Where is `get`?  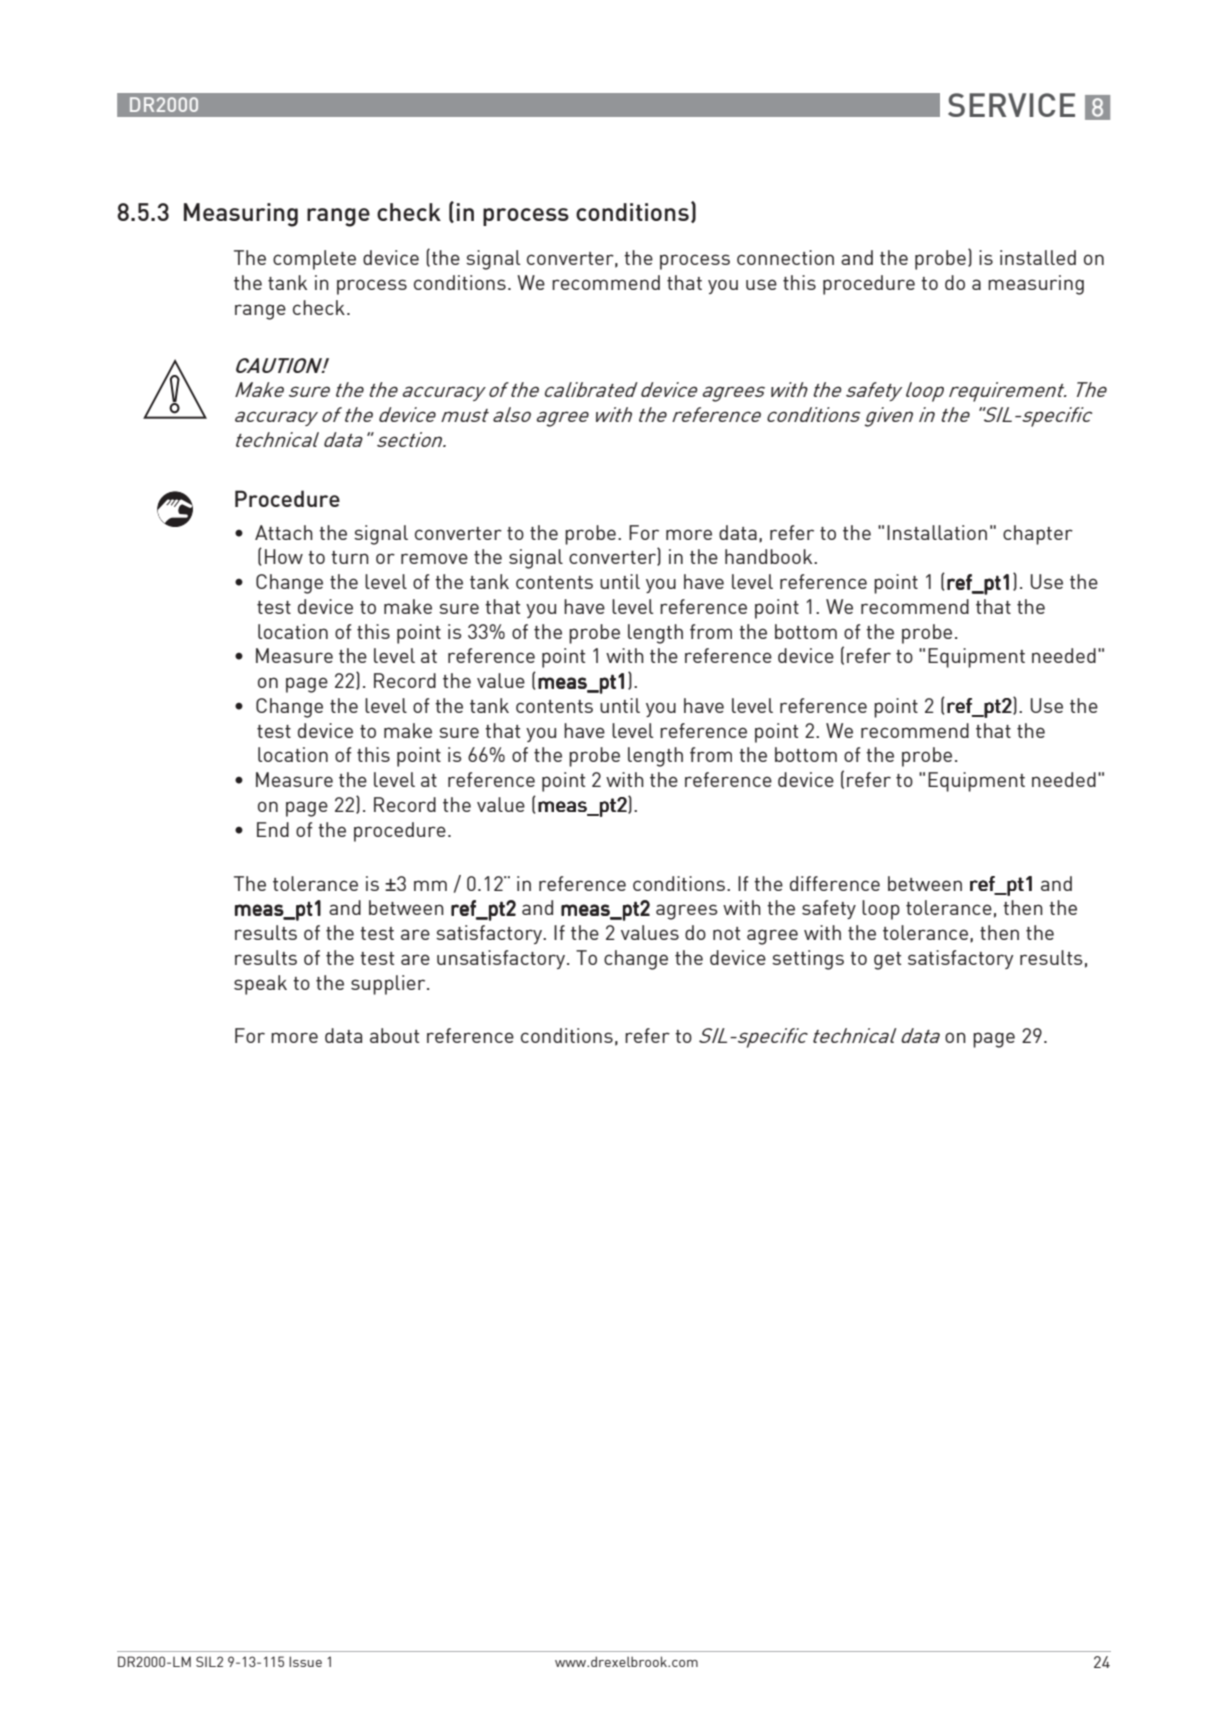
get is located at coordinates (887, 961).
